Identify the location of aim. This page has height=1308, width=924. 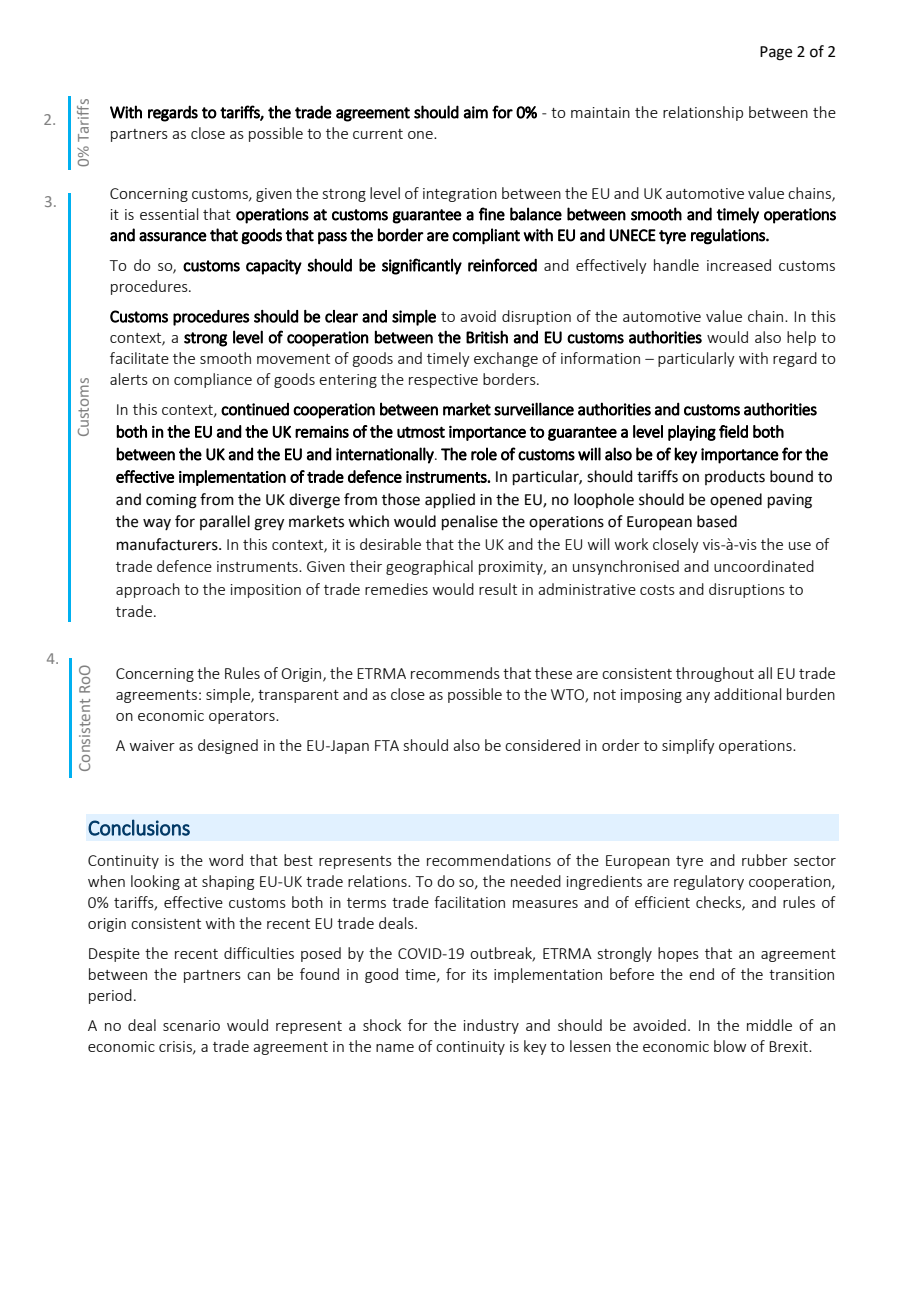
(476, 112).
